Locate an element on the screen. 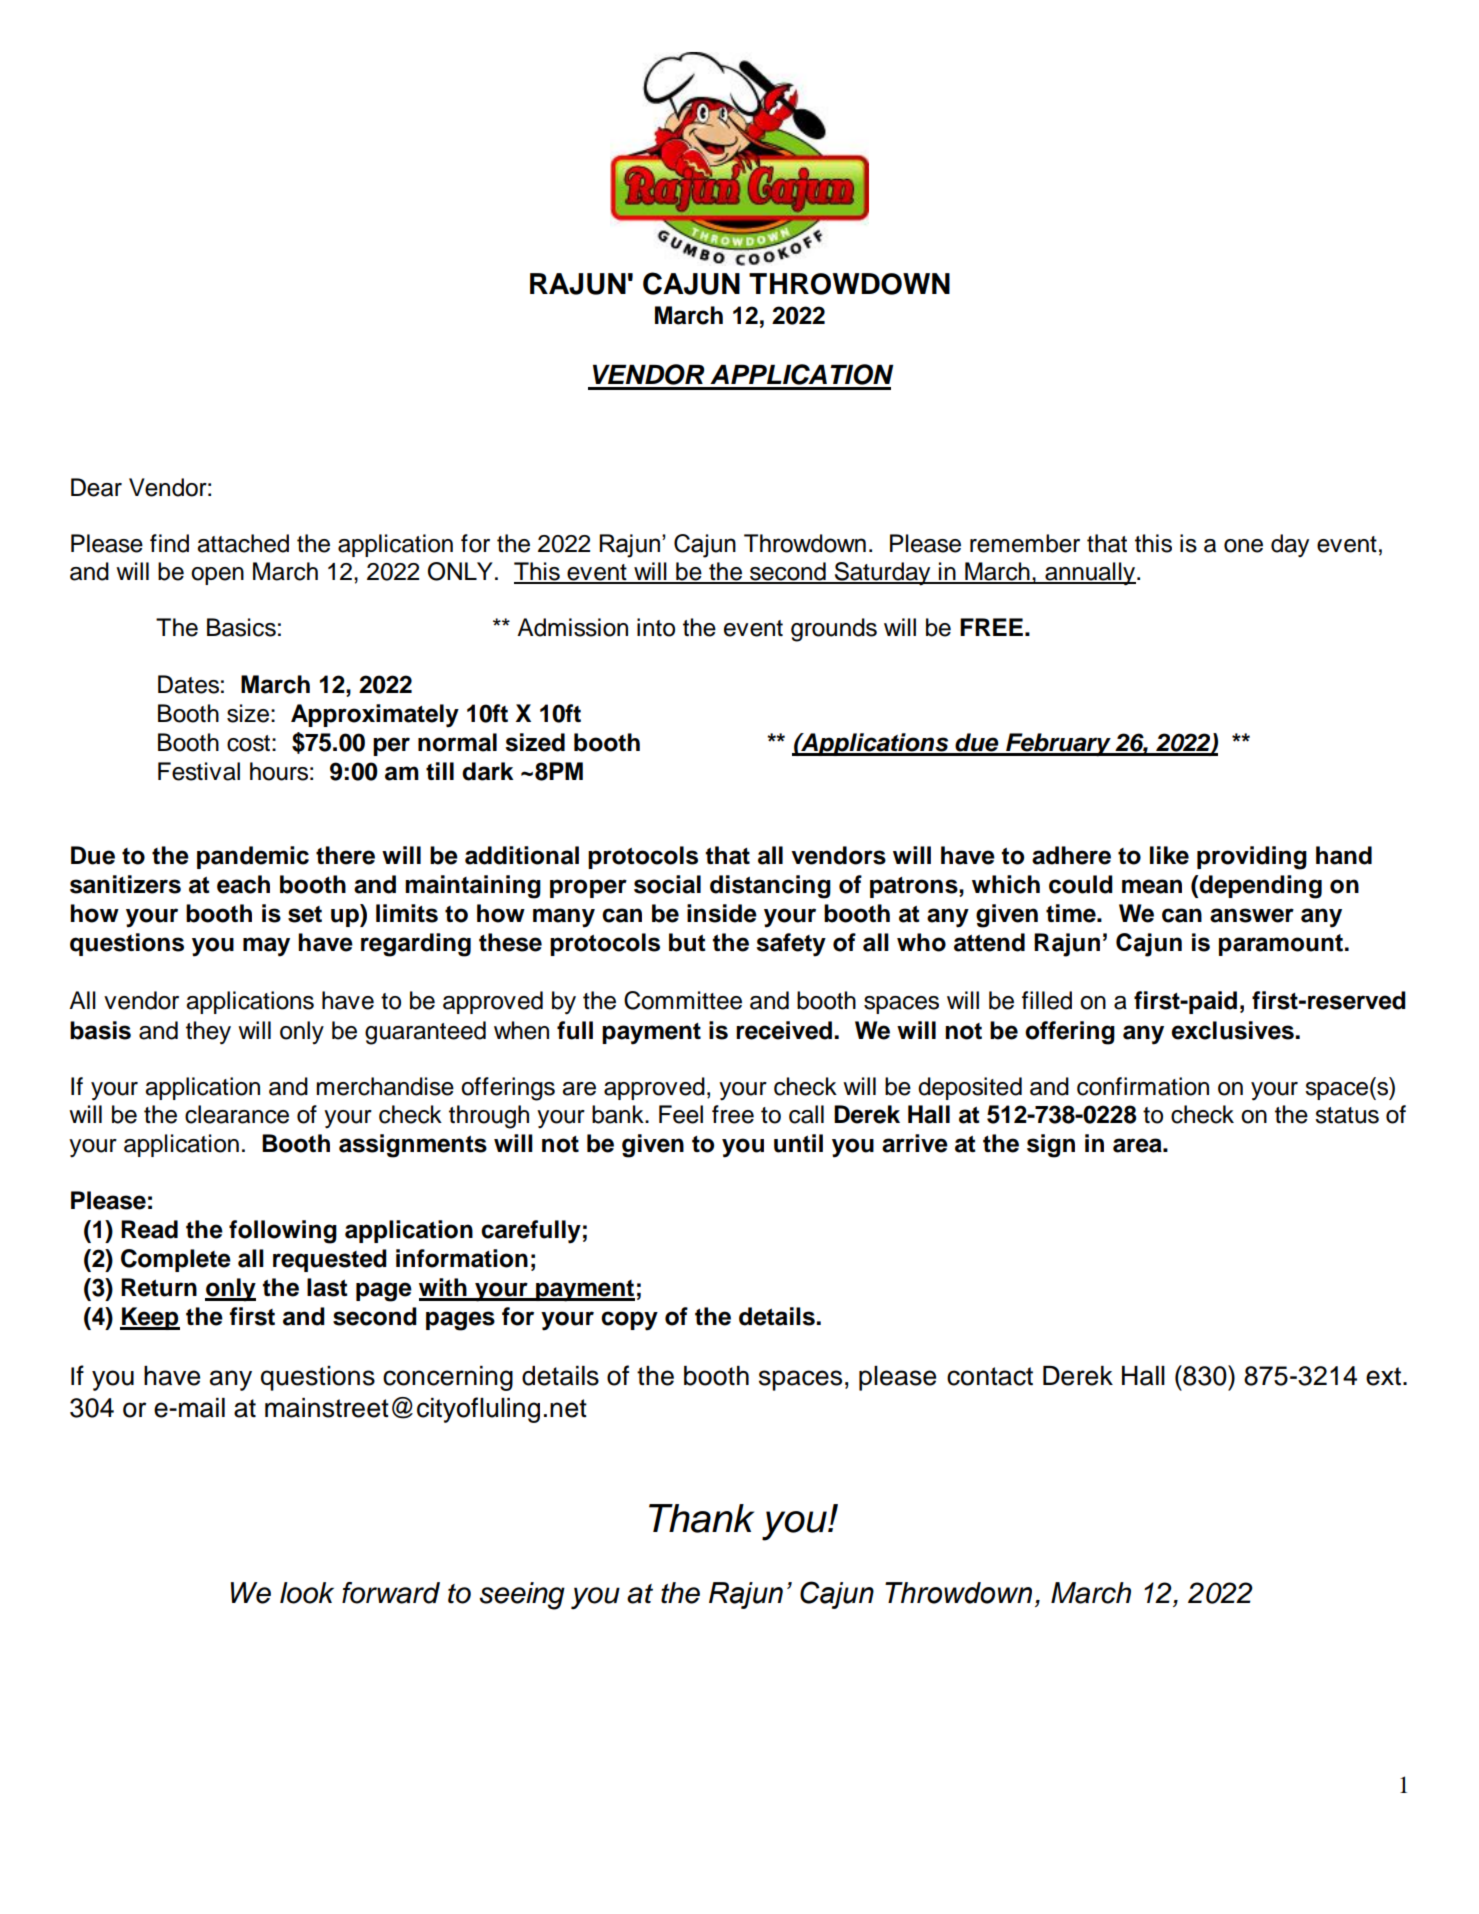 The image size is (1479, 1914). last is located at coordinates (327, 1287).
